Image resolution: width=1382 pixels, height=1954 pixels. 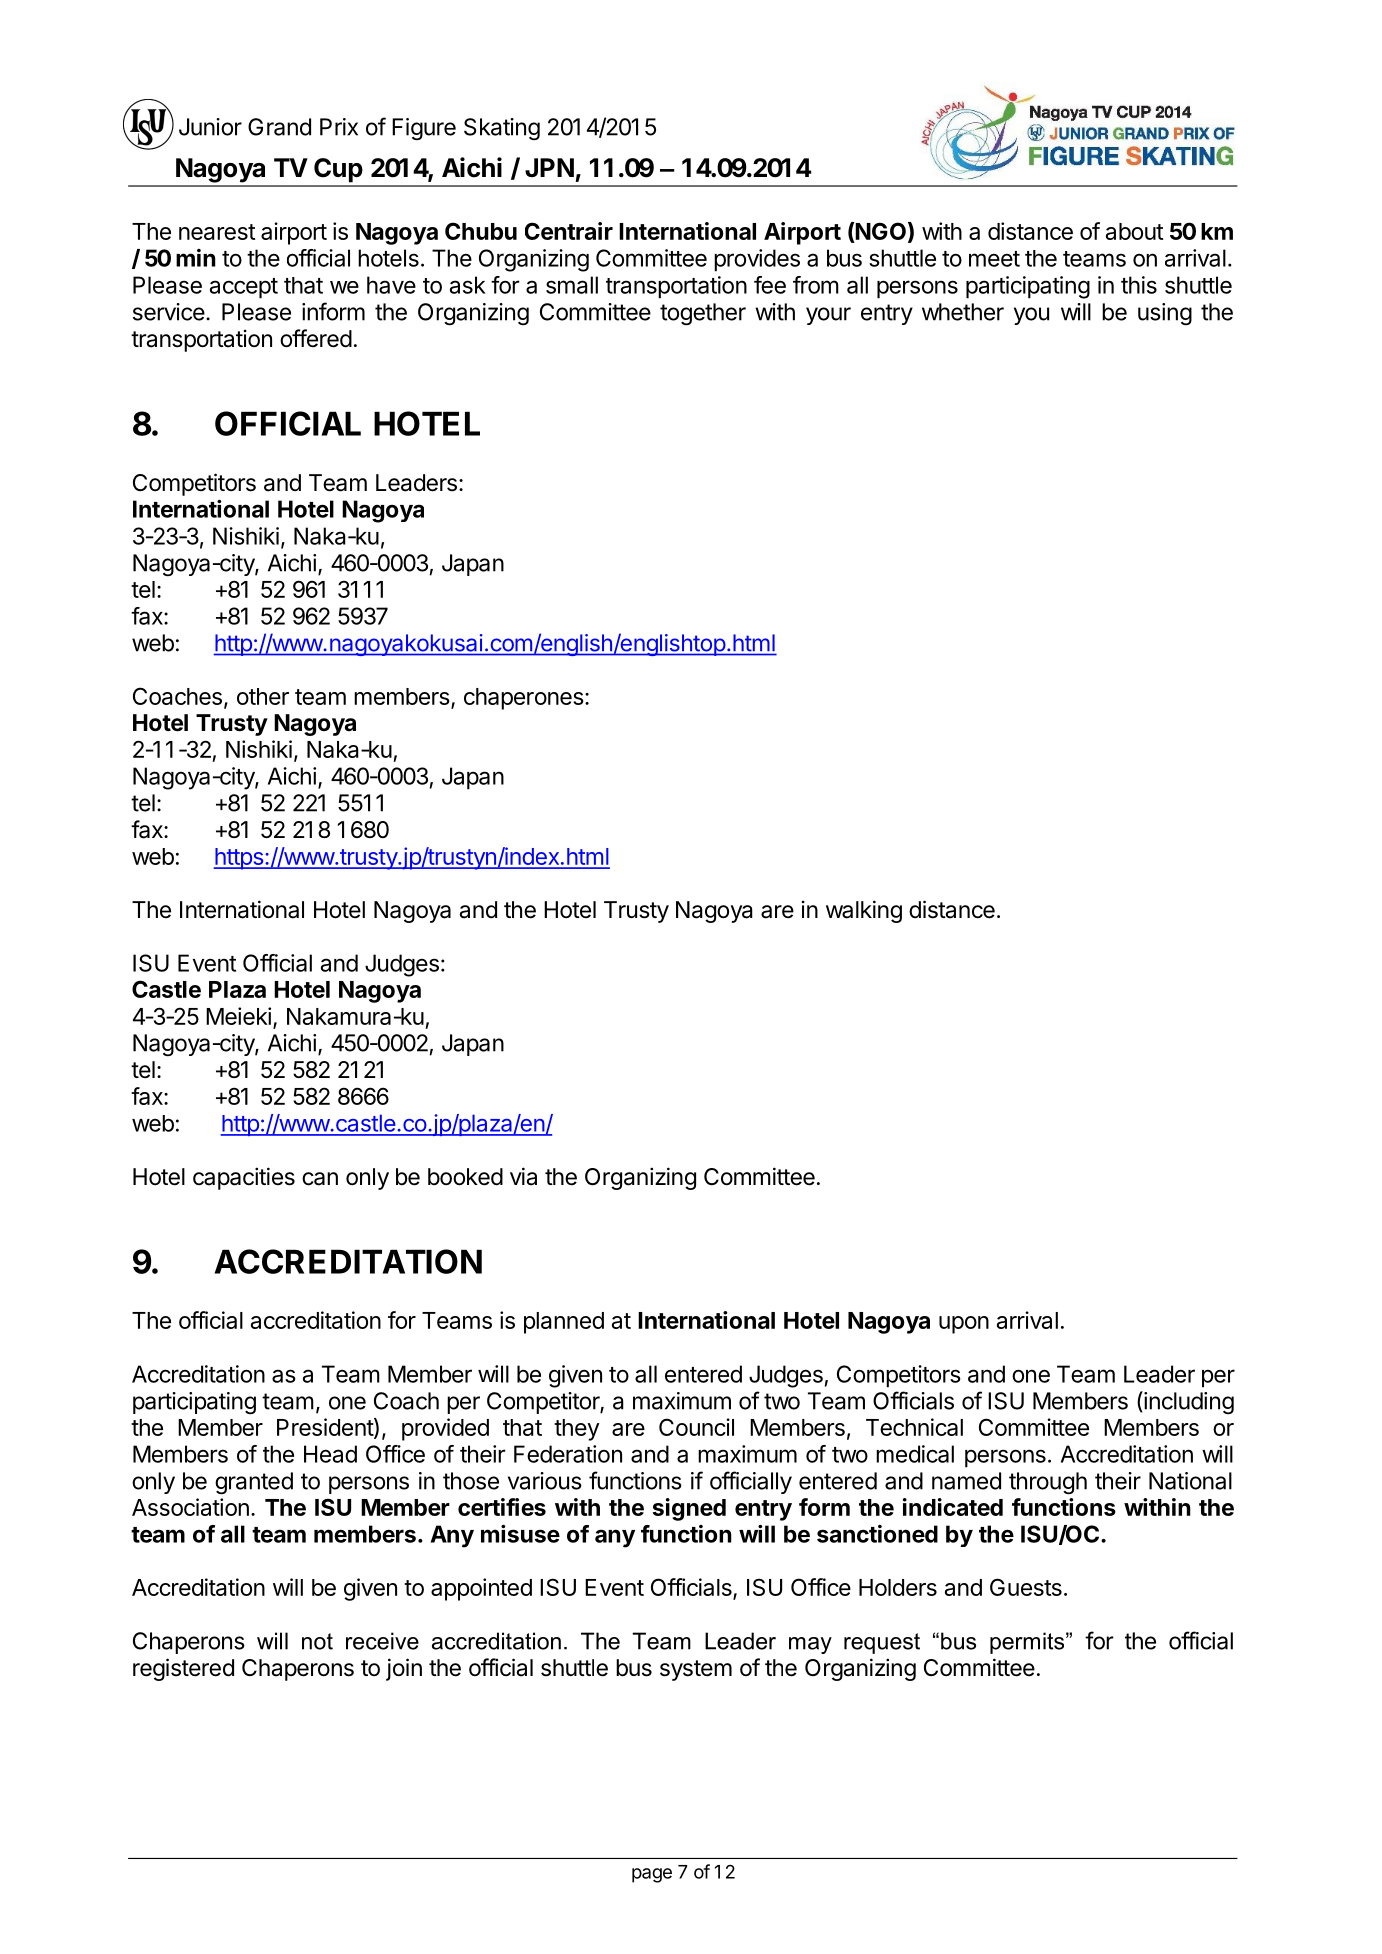 What do you see at coordinates (757, 260) in the document?
I see `provides` at bounding box center [757, 260].
